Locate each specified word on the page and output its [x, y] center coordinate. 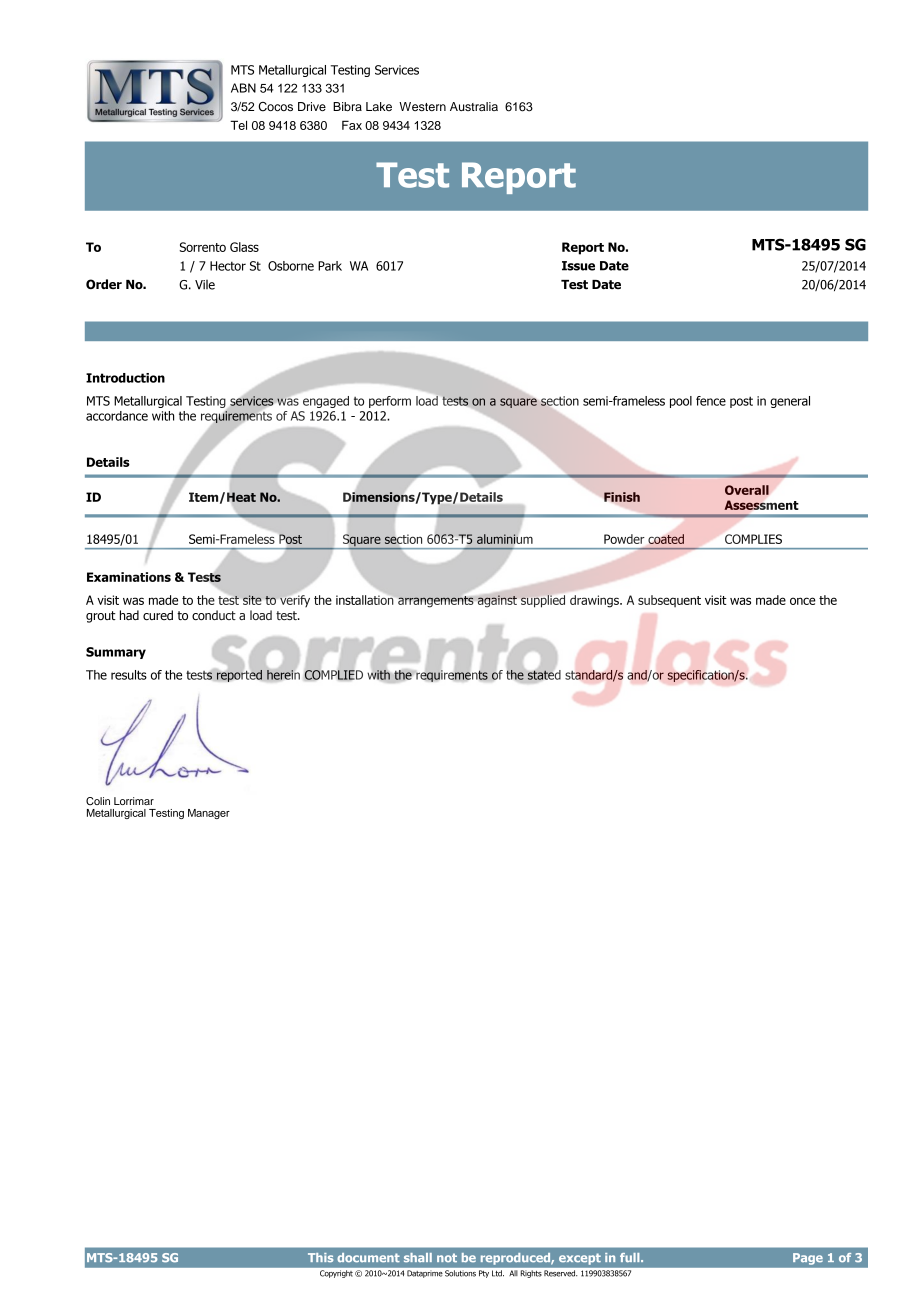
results [129, 675]
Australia [474, 106]
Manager [209, 814]
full [631, 1257]
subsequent [669, 601]
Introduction [125, 378]
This [320, 1257]
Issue [578, 266]
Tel [238, 125]
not [447, 1258]
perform [390, 402]
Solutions [460, 1273]
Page [808, 1259]
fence [711, 401]
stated [543, 674]
